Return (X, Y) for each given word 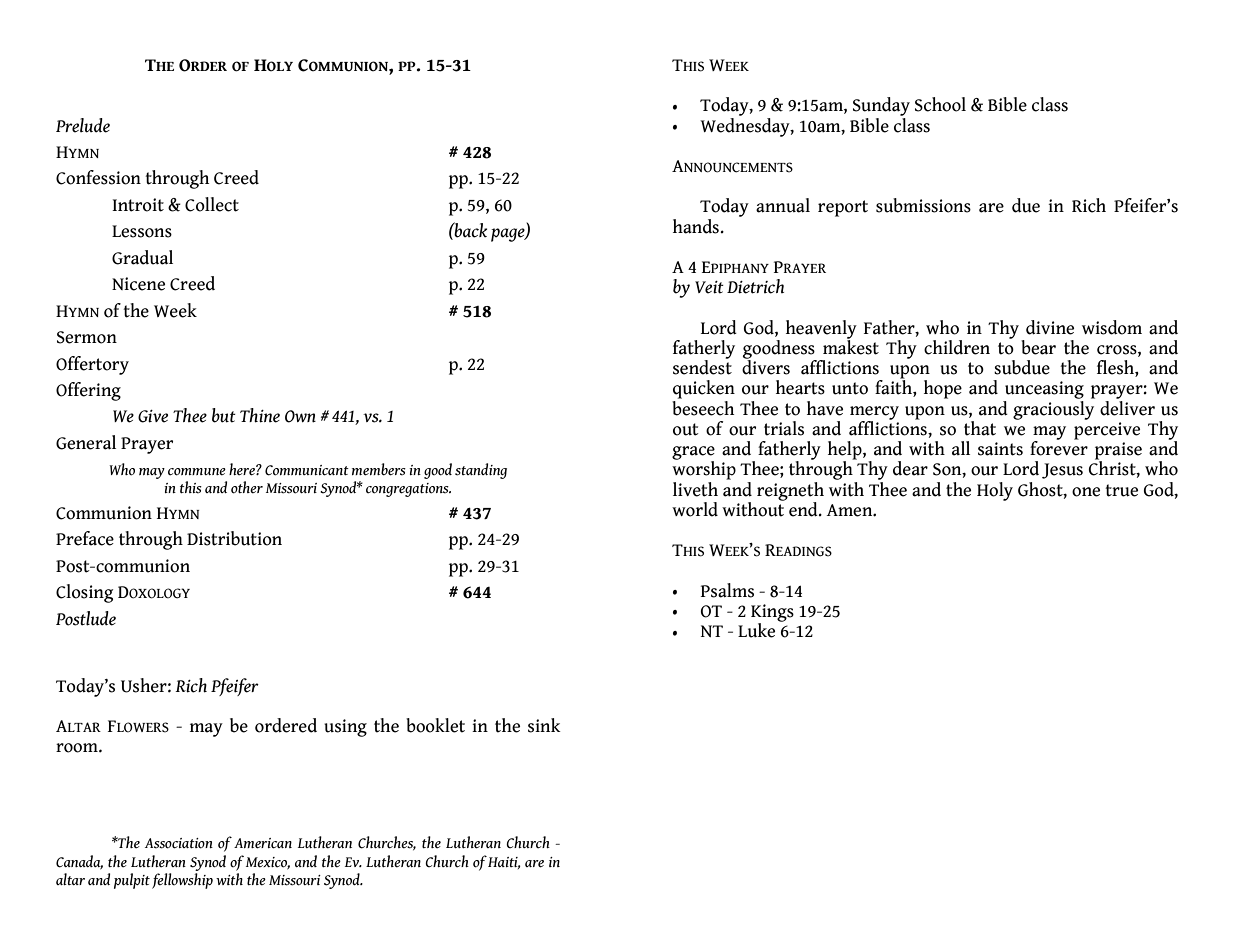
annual (783, 205)
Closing (84, 593)
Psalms (727, 590)
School (940, 104)
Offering (88, 391)
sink (544, 725)
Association (179, 843)
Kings (772, 614)
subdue (1022, 367)
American (263, 843)
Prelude (83, 125)
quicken (704, 389)
